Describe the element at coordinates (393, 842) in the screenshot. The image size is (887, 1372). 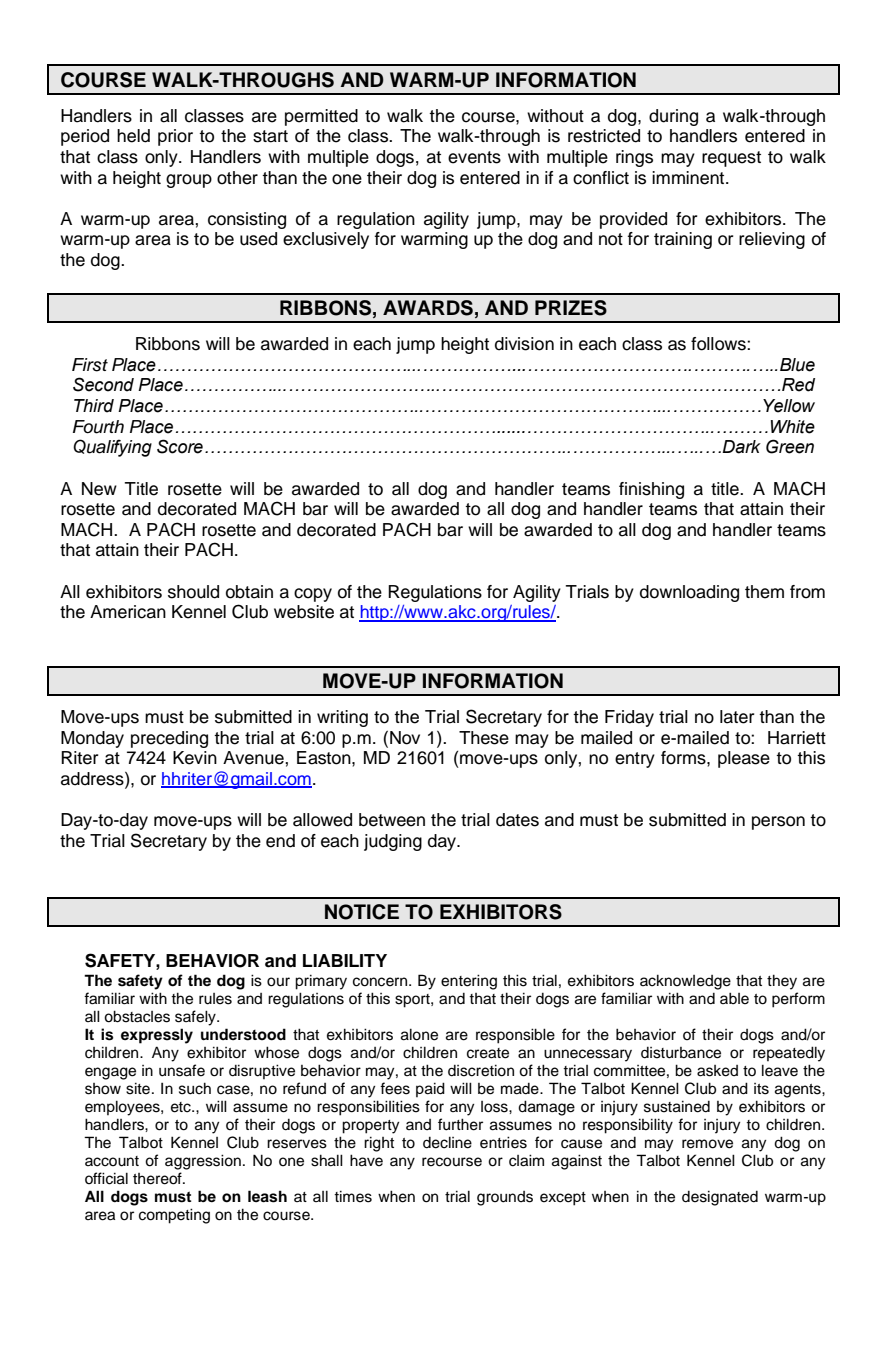
I see `judging` at that location.
